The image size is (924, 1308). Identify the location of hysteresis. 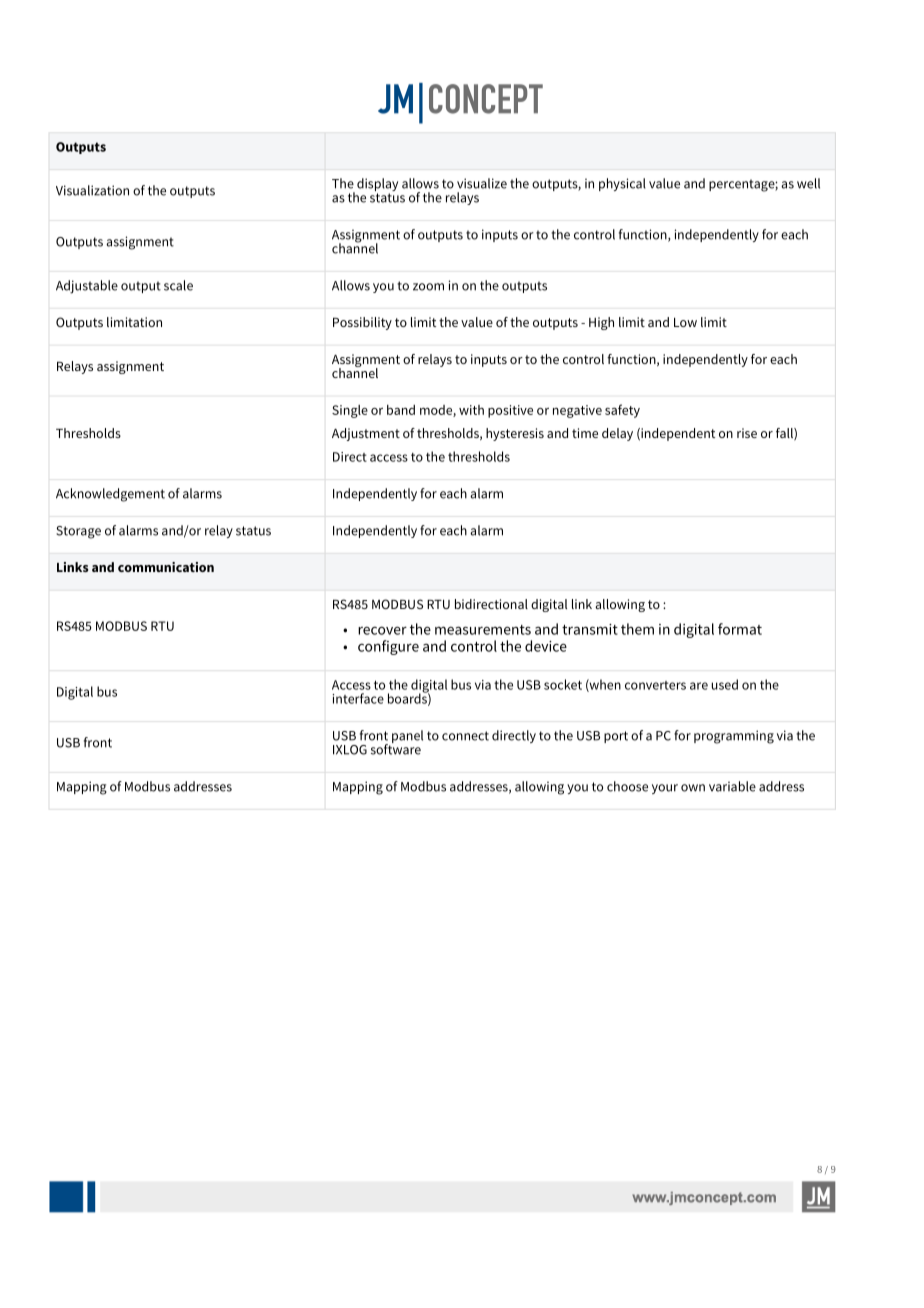
(515, 434).
